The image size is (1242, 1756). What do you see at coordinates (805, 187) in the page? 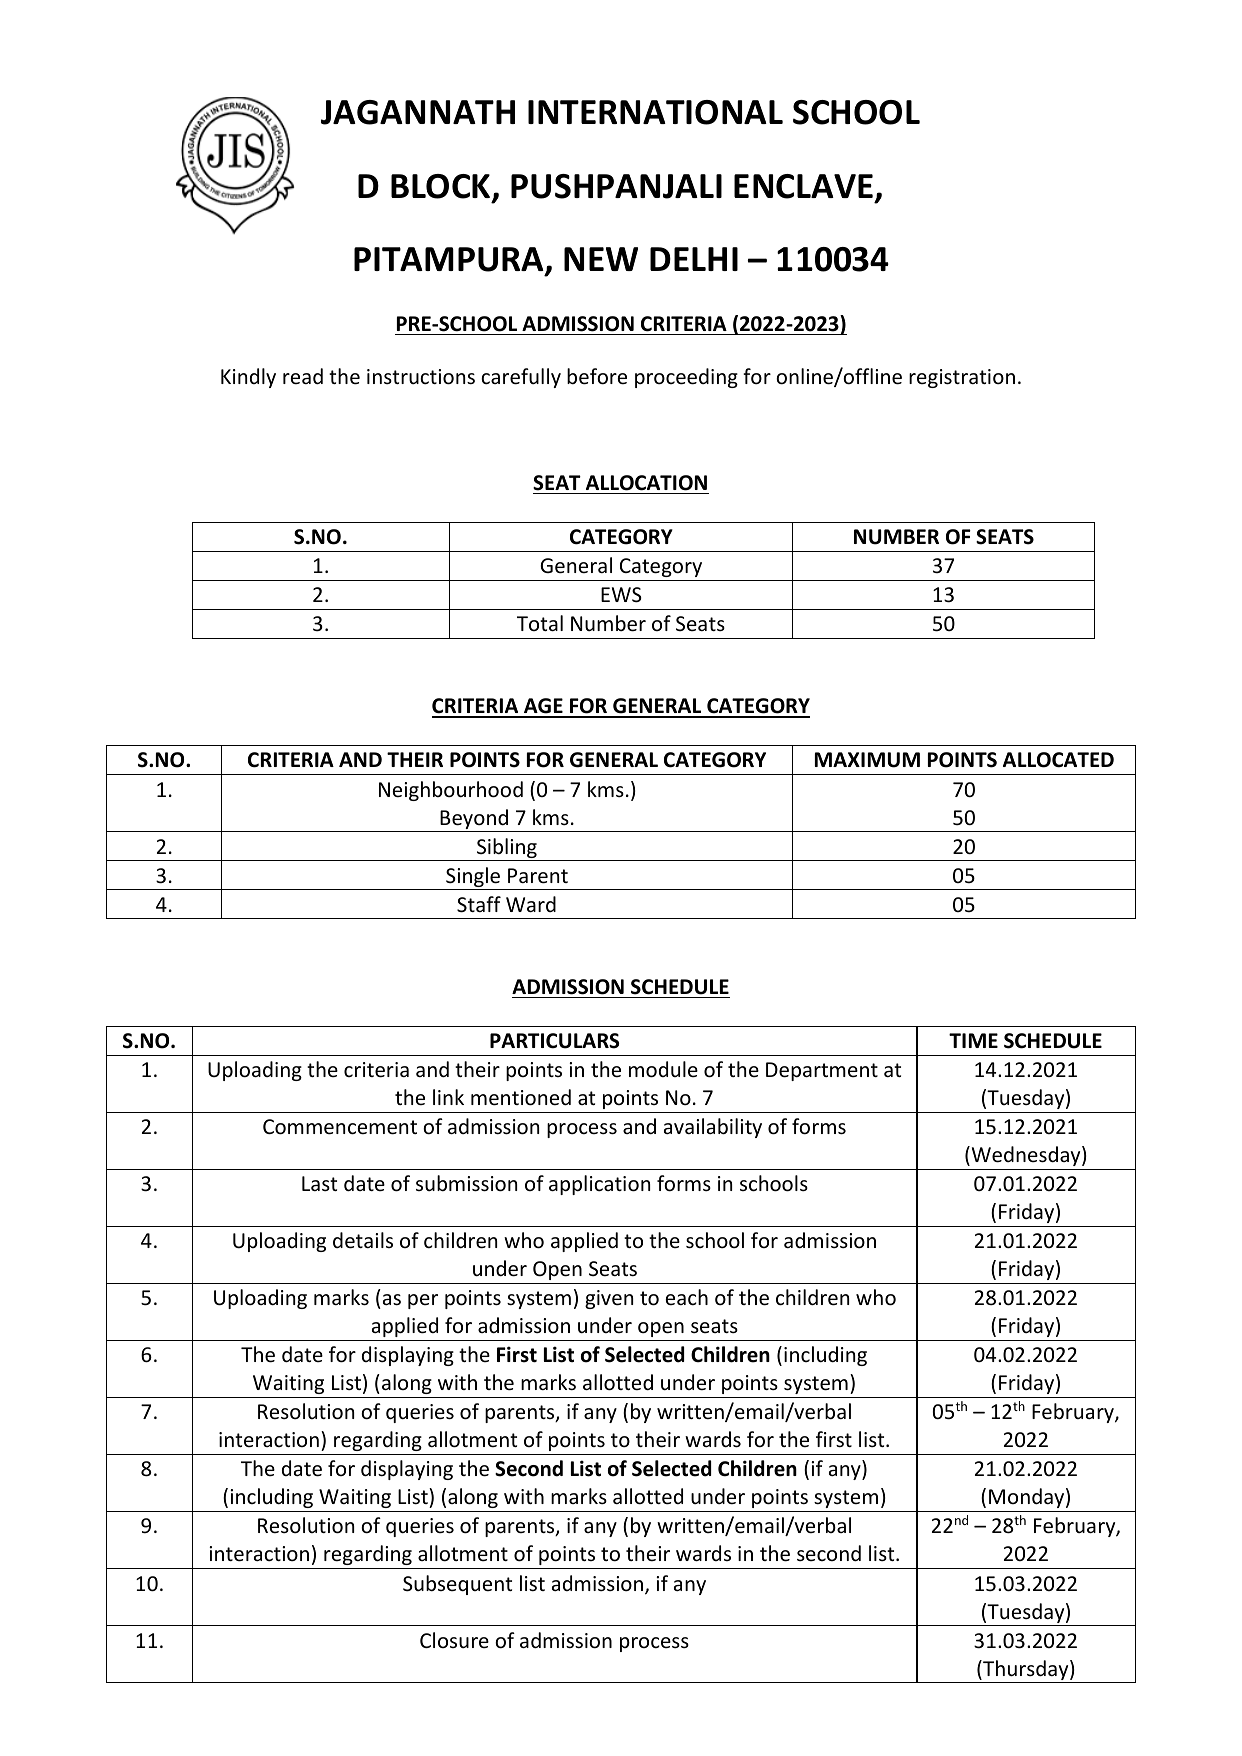
I see `ENCLAVE` at bounding box center [805, 187].
